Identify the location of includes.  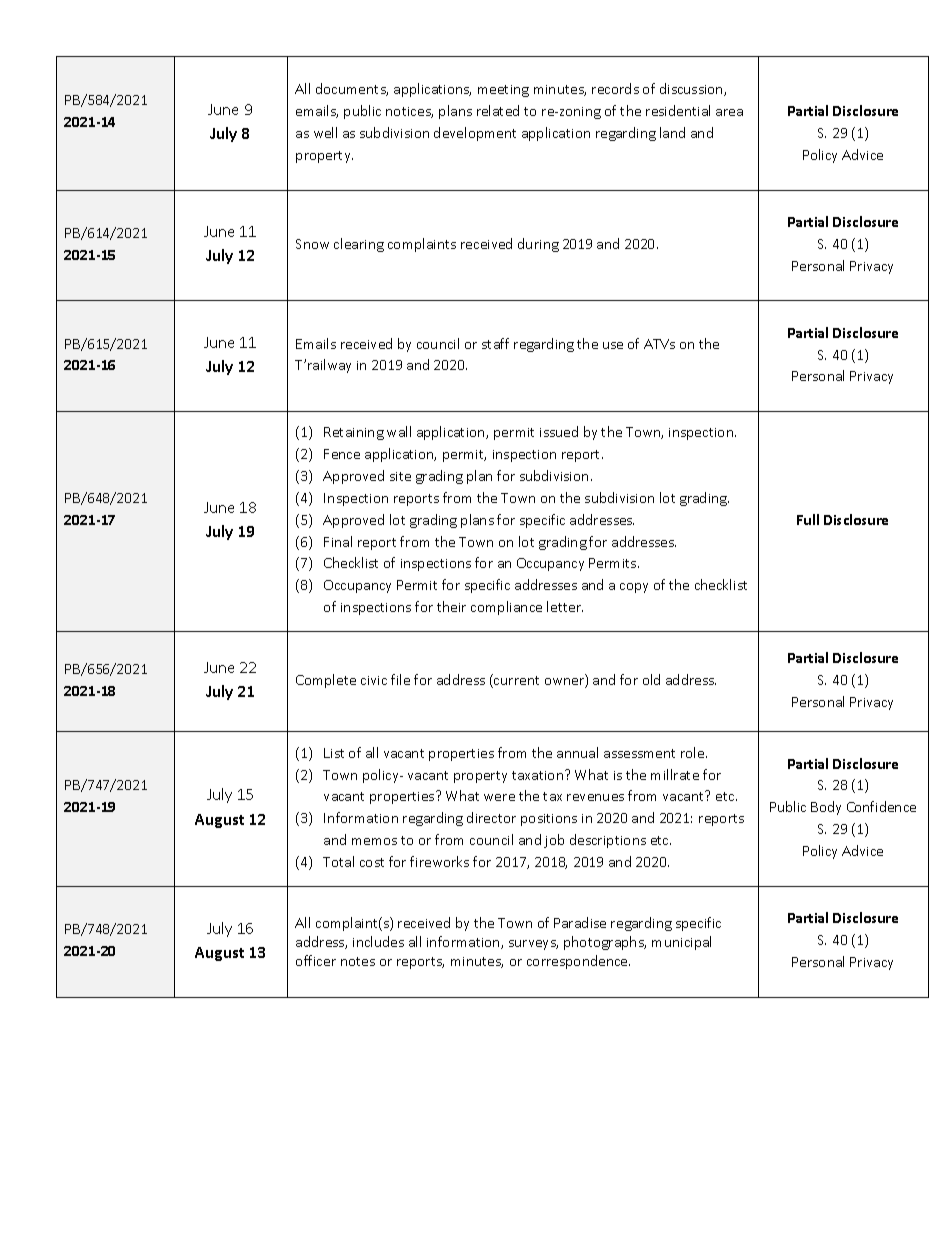
(378, 941).
